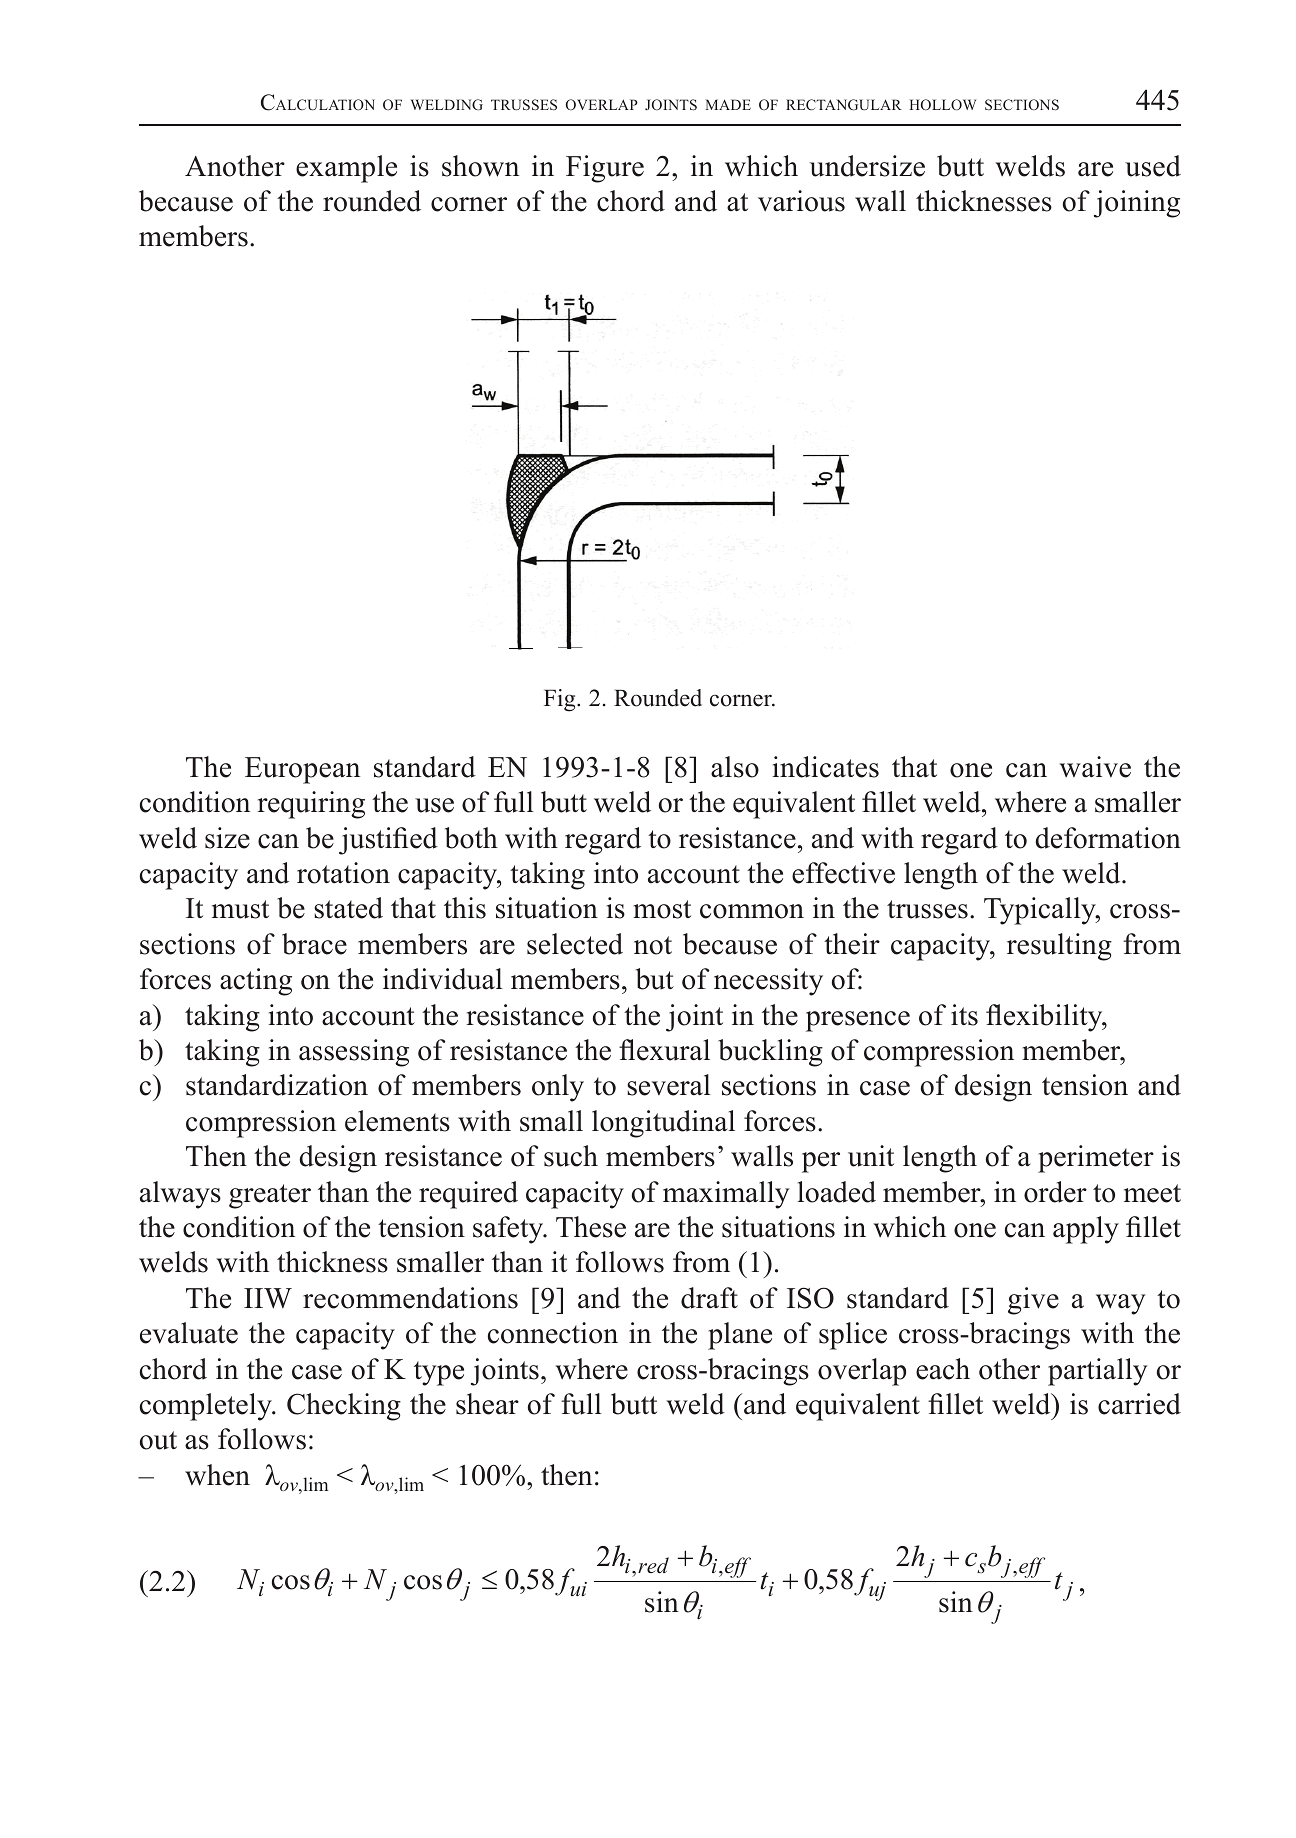 The image size is (1296, 1838). Describe the element at coordinates (605, 169) in the screenshot. I see `Figure` at that location.
